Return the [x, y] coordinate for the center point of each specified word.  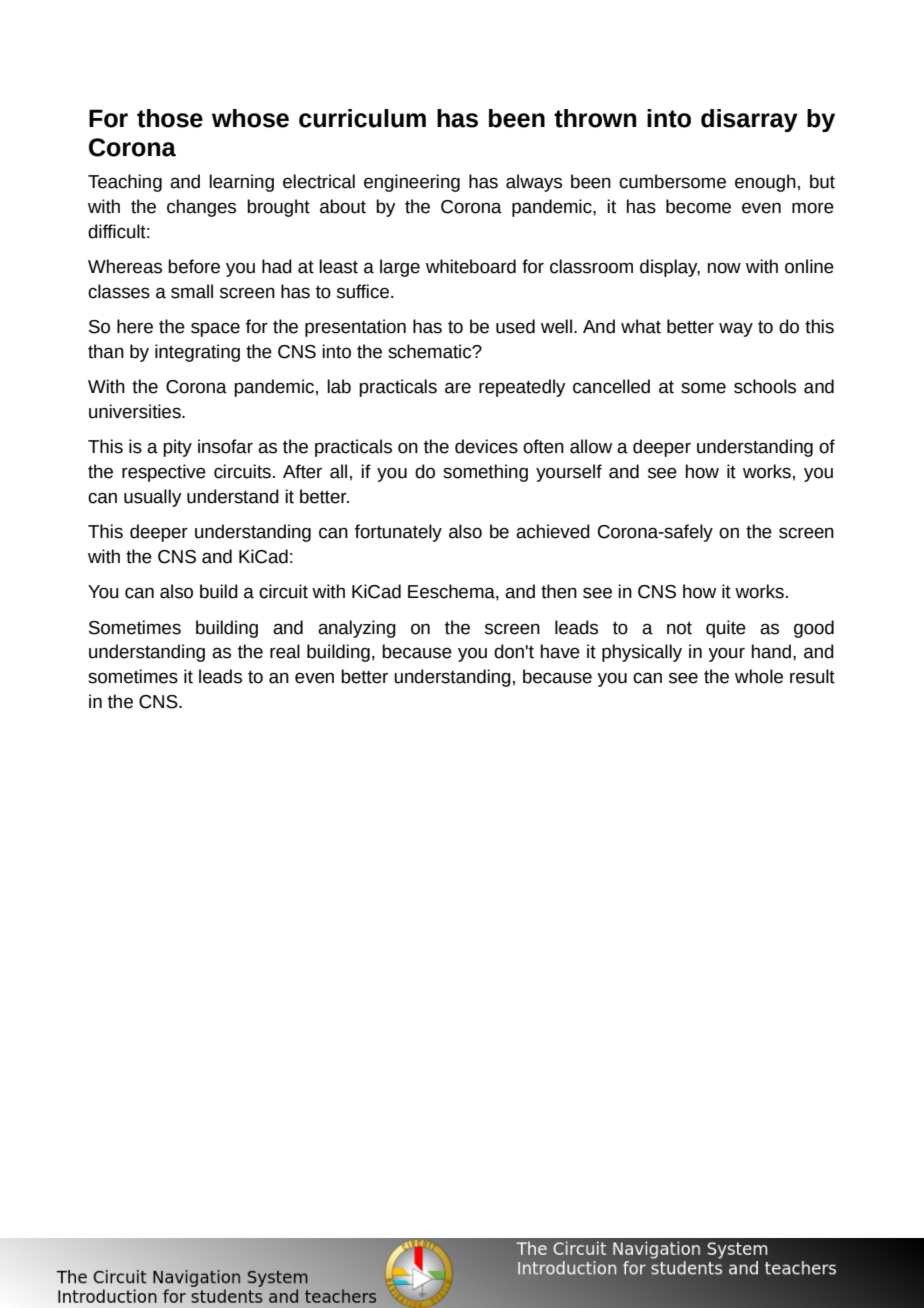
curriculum [362, 118]
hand [773, 651]
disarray [749, 120]
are [458, 388]
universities [136, 411]
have [560, 651]
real [285, 651]
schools [765, 386]
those [170, 118]
